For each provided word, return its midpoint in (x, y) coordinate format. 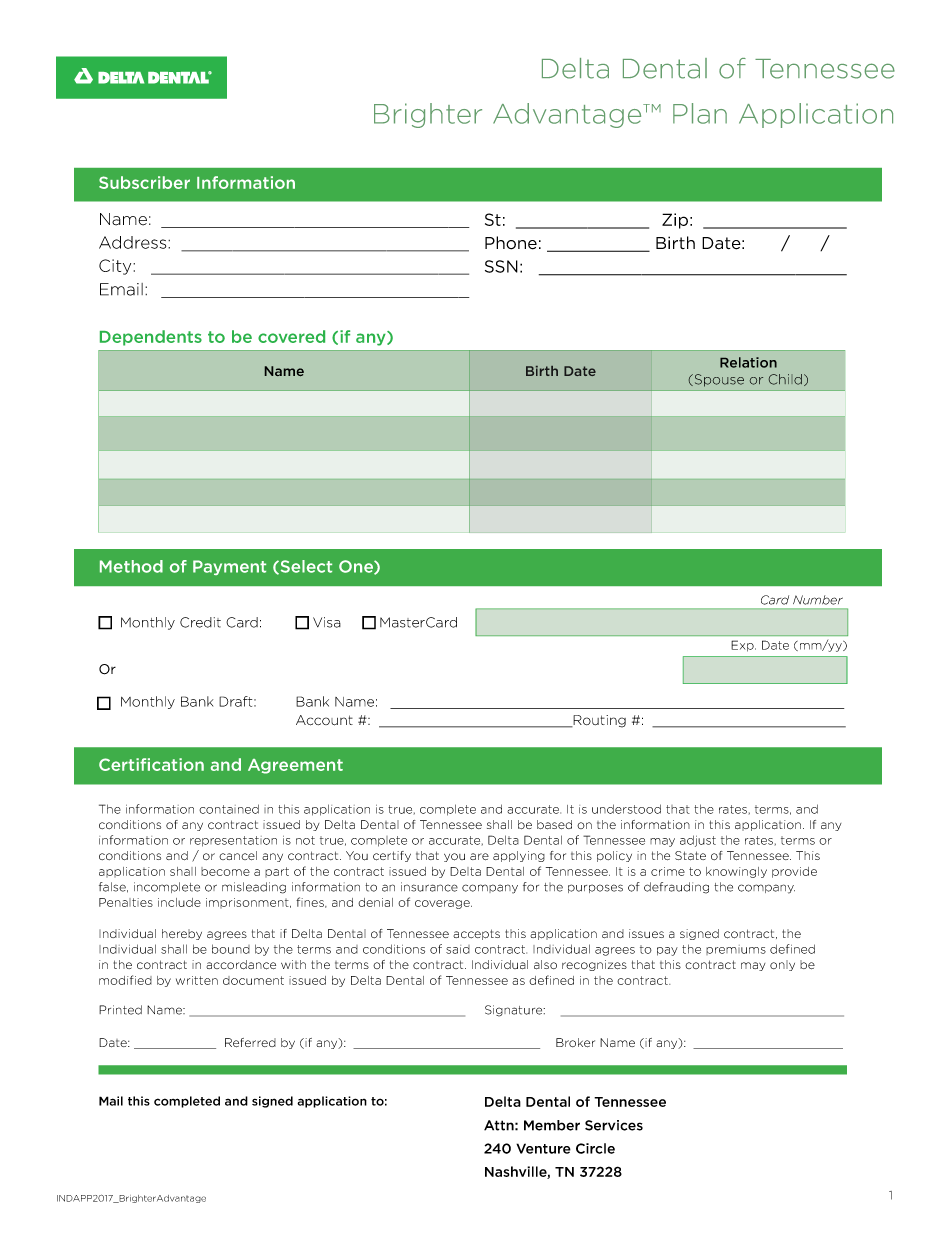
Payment (229, 567)
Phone (511, 243)
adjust (698, 841)
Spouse (718, 380)
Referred (250, 1042)
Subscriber (144, 182)
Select (305, 567)
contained (229, 809)
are (479, 856)
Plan (700, 113)
